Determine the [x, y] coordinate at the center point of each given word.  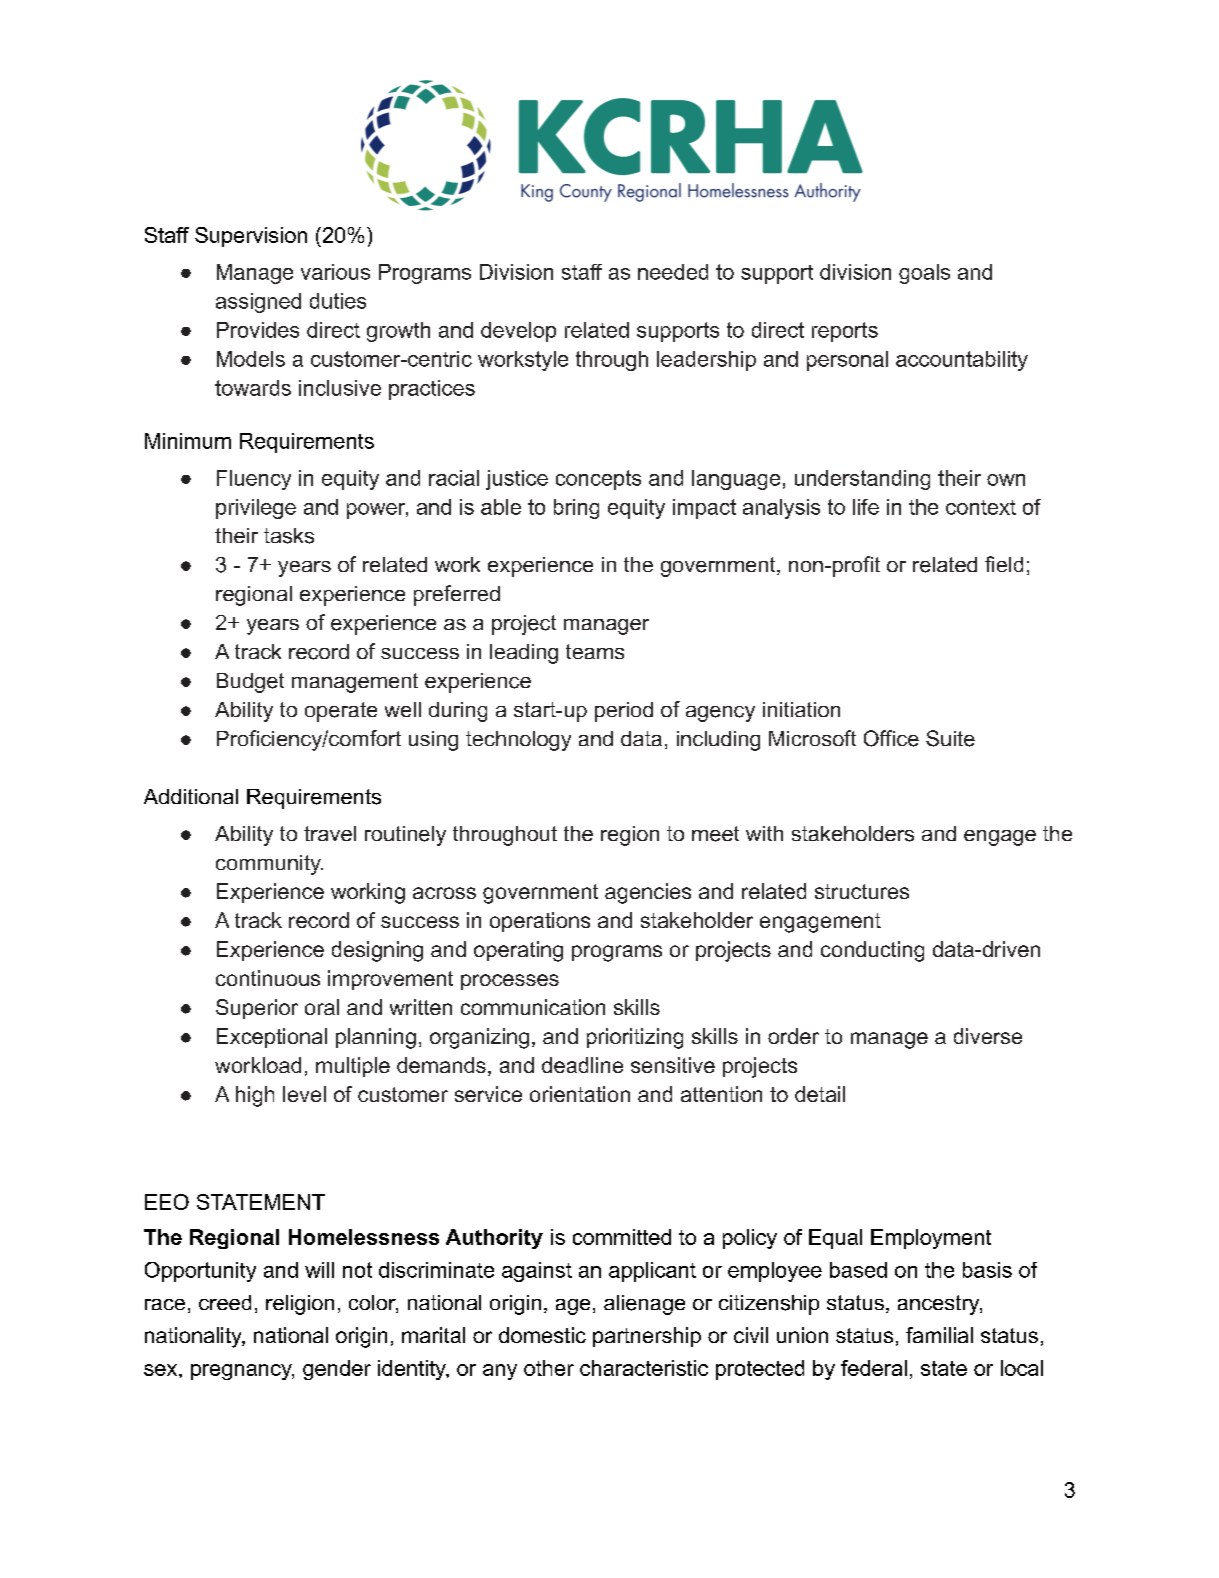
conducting [872, 951]
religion [300, 1305]
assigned [258, 303]
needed [673, 272]
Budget [250, 683]
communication [533, 1007]
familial [939, 1335]
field [1004, 564]
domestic [542, 1335]
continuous [268, 978]
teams [595, 651]
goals [924, 274]
